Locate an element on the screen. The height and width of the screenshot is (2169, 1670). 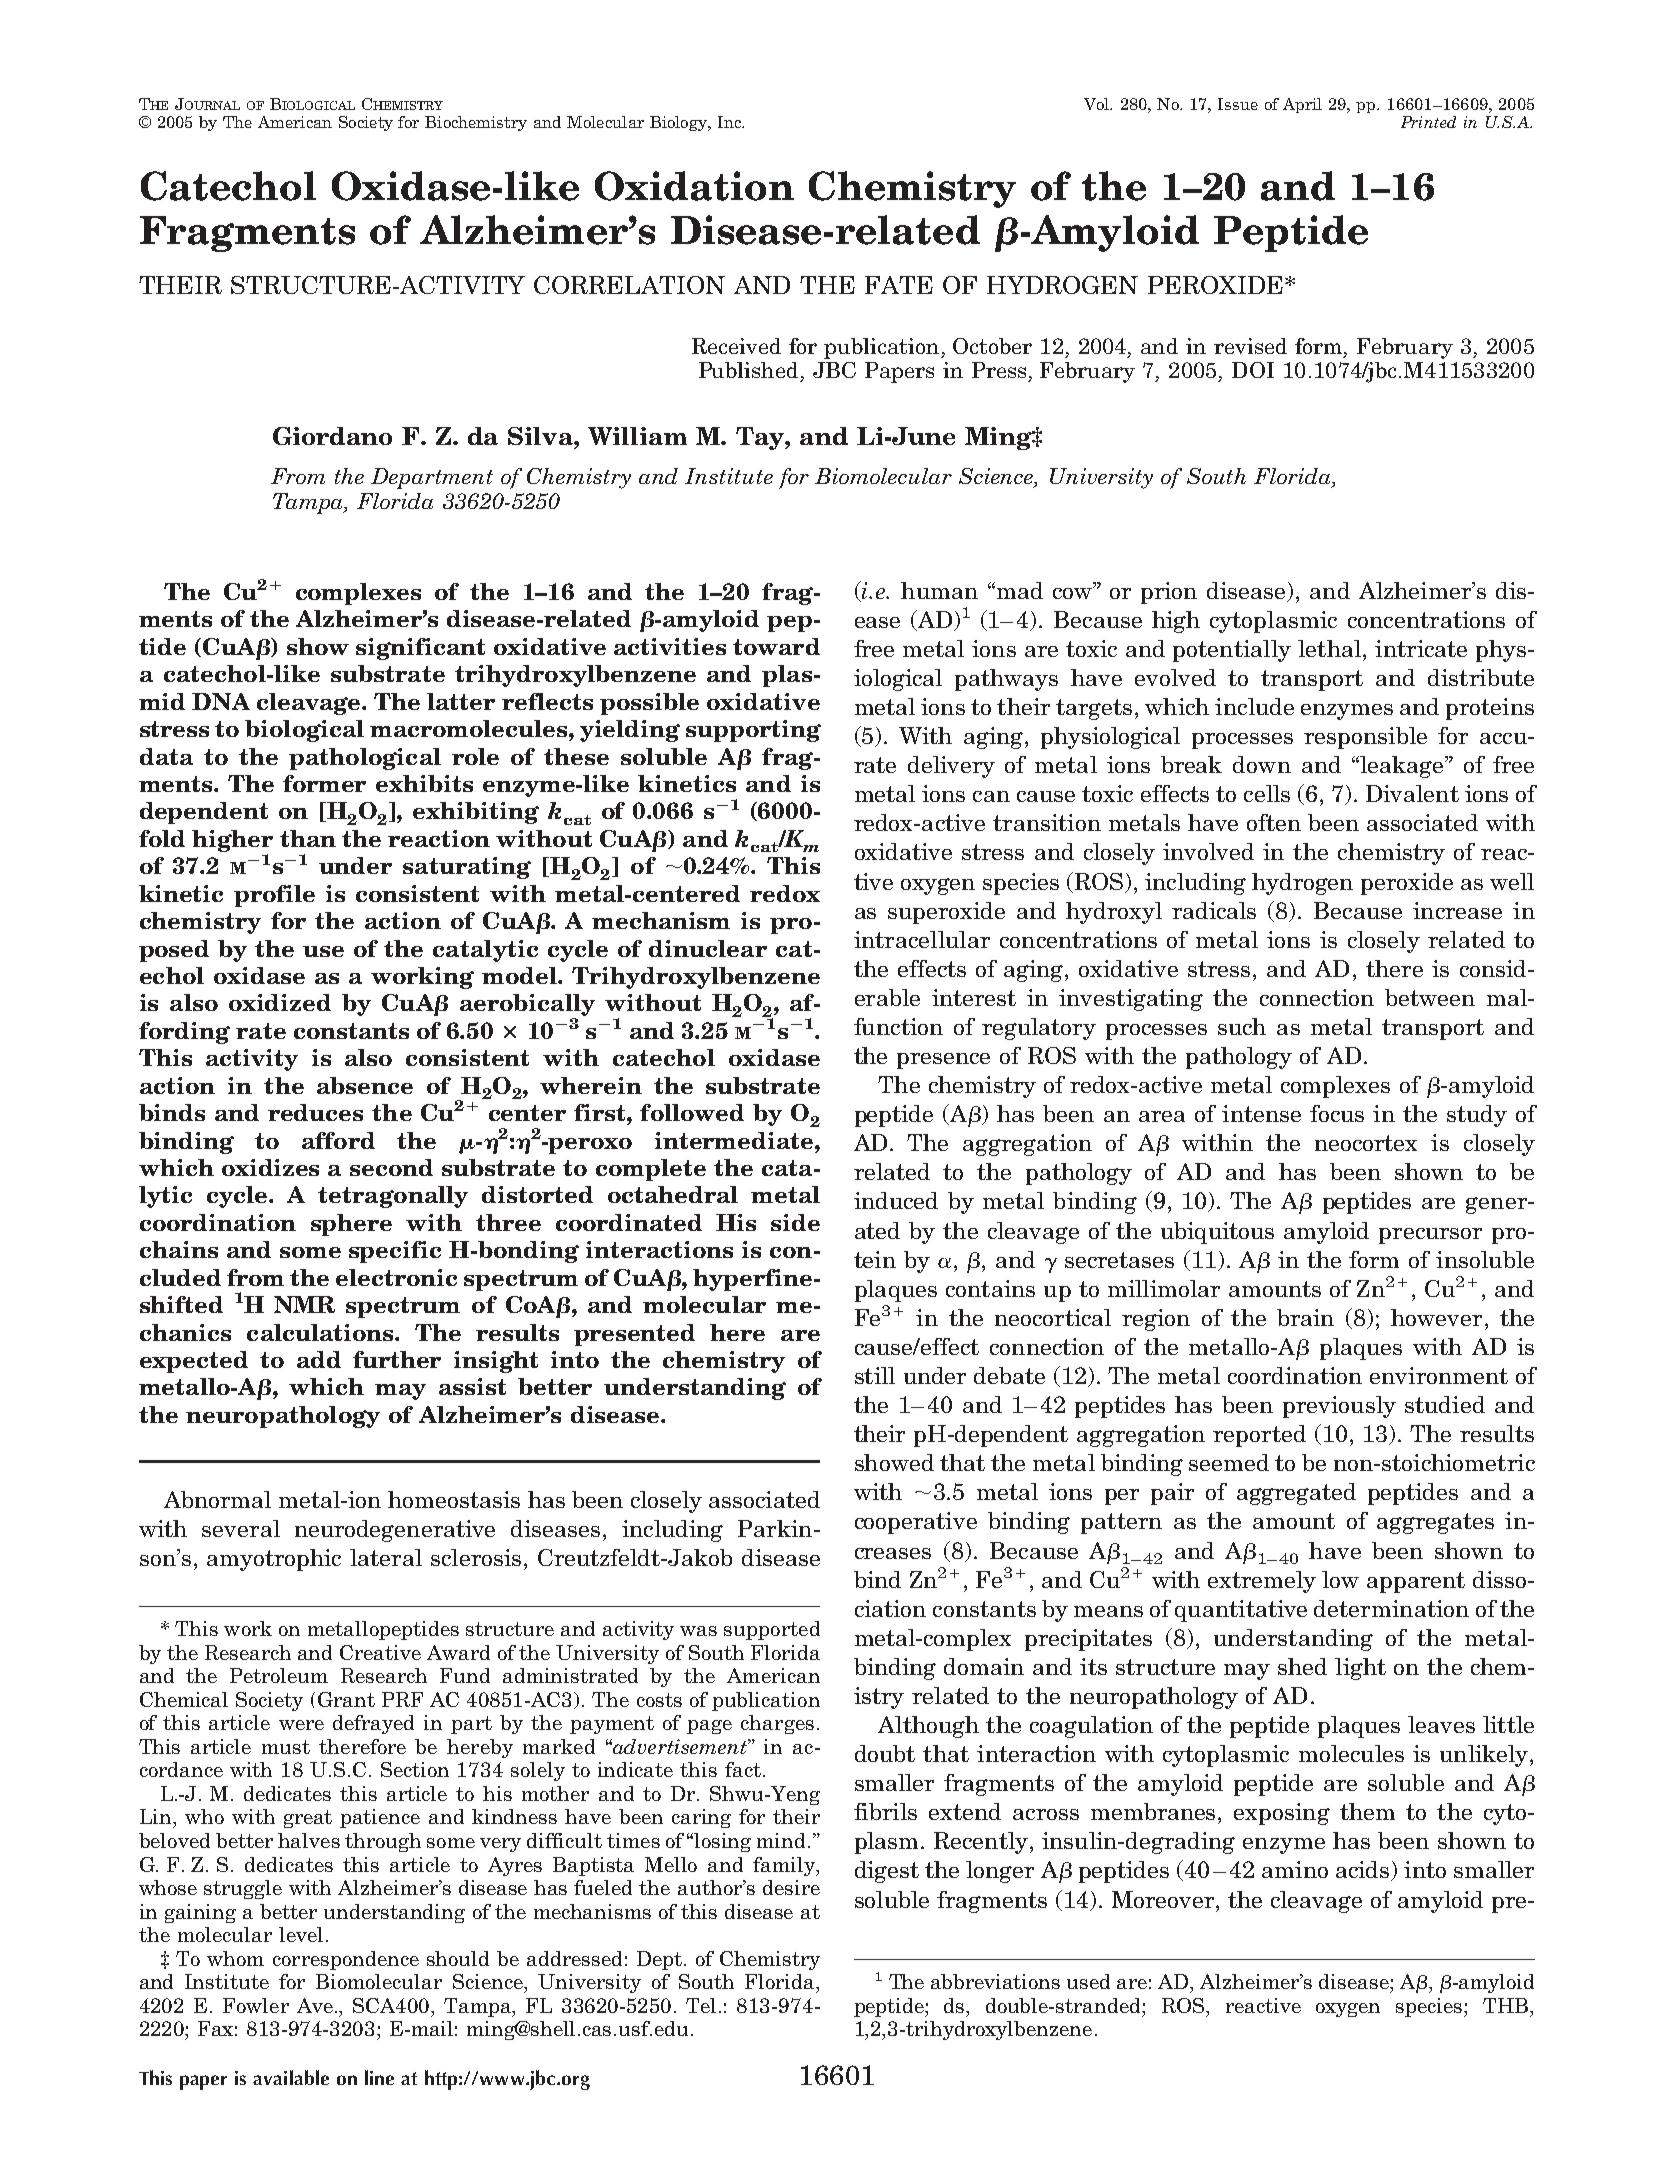
leakage is located at coordinates (1403, 767).
